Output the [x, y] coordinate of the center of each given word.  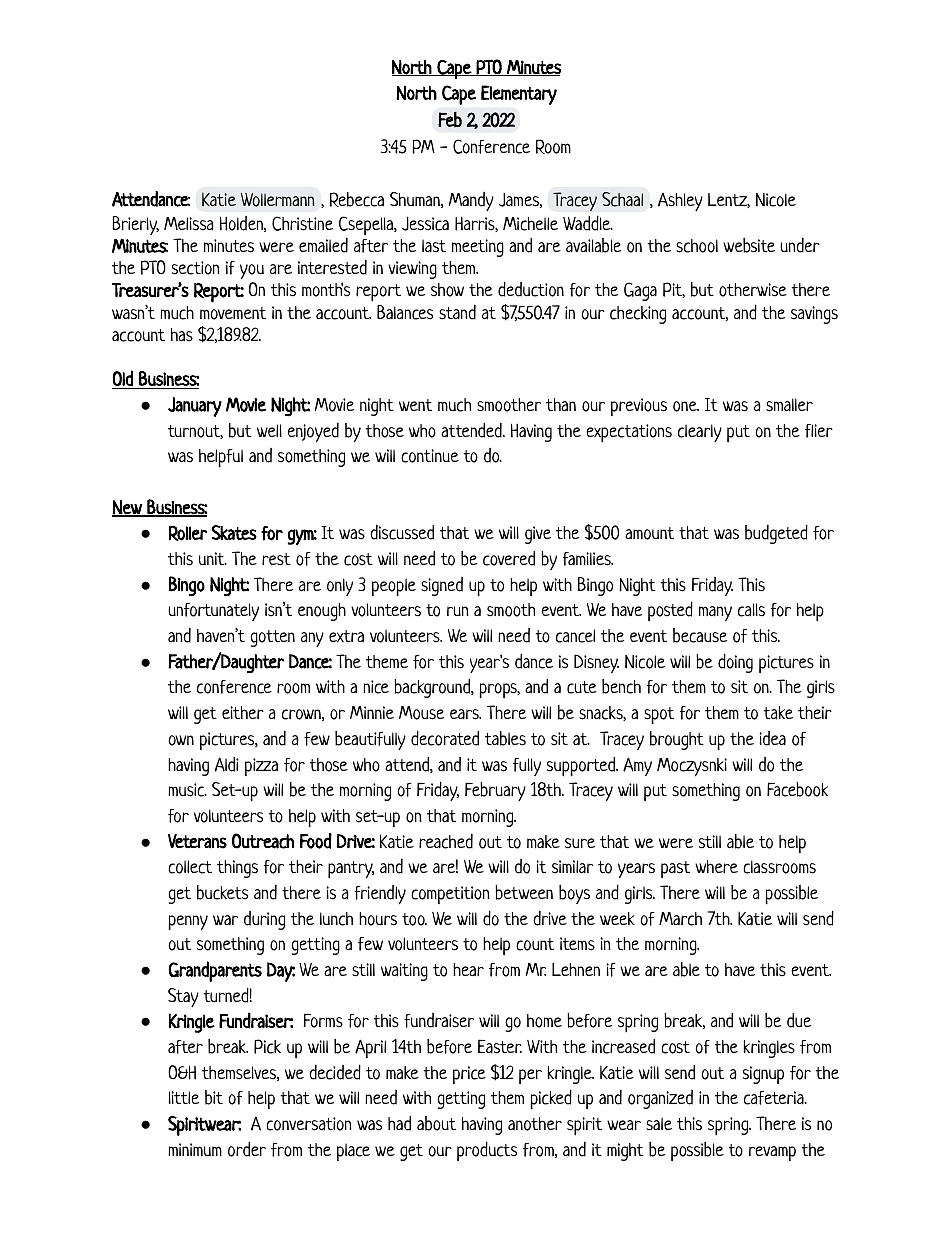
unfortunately [213, 612]
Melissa [189, 224]
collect [190, 867]
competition [450, 895]
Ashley [680, 202]
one [686, 406]
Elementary [519, 95]
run [458, 611]
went [415, 405]
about [436, 1123]
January [195, 407]
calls [751, 610]
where [716, 866]
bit [214, 1097]
